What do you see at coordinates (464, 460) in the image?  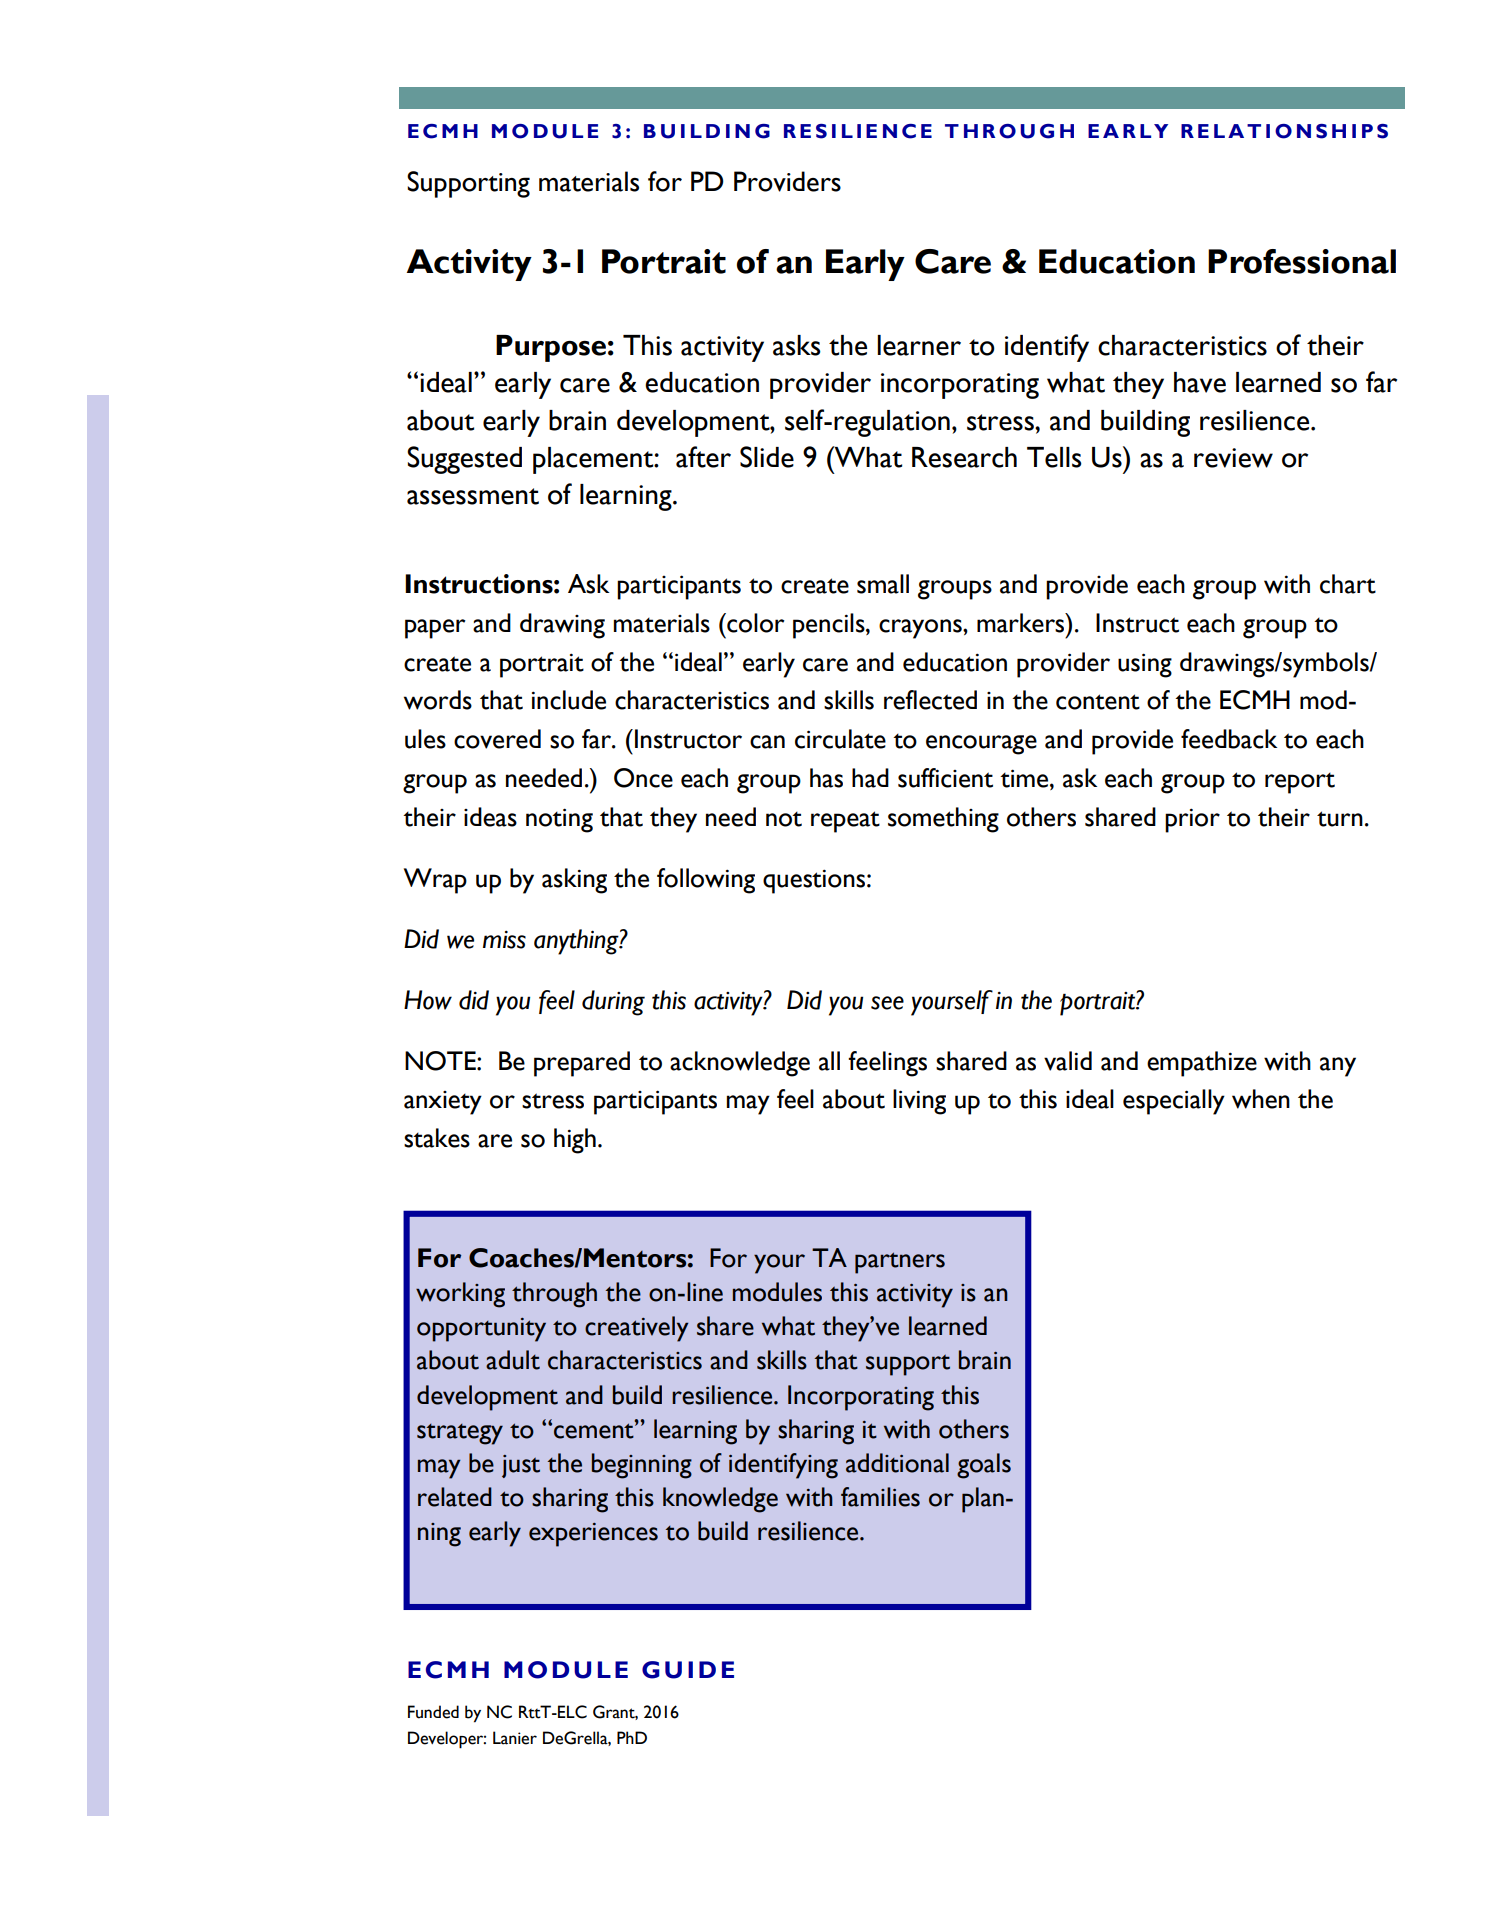 I see `Suggested` at bounding box center [464, 460].
